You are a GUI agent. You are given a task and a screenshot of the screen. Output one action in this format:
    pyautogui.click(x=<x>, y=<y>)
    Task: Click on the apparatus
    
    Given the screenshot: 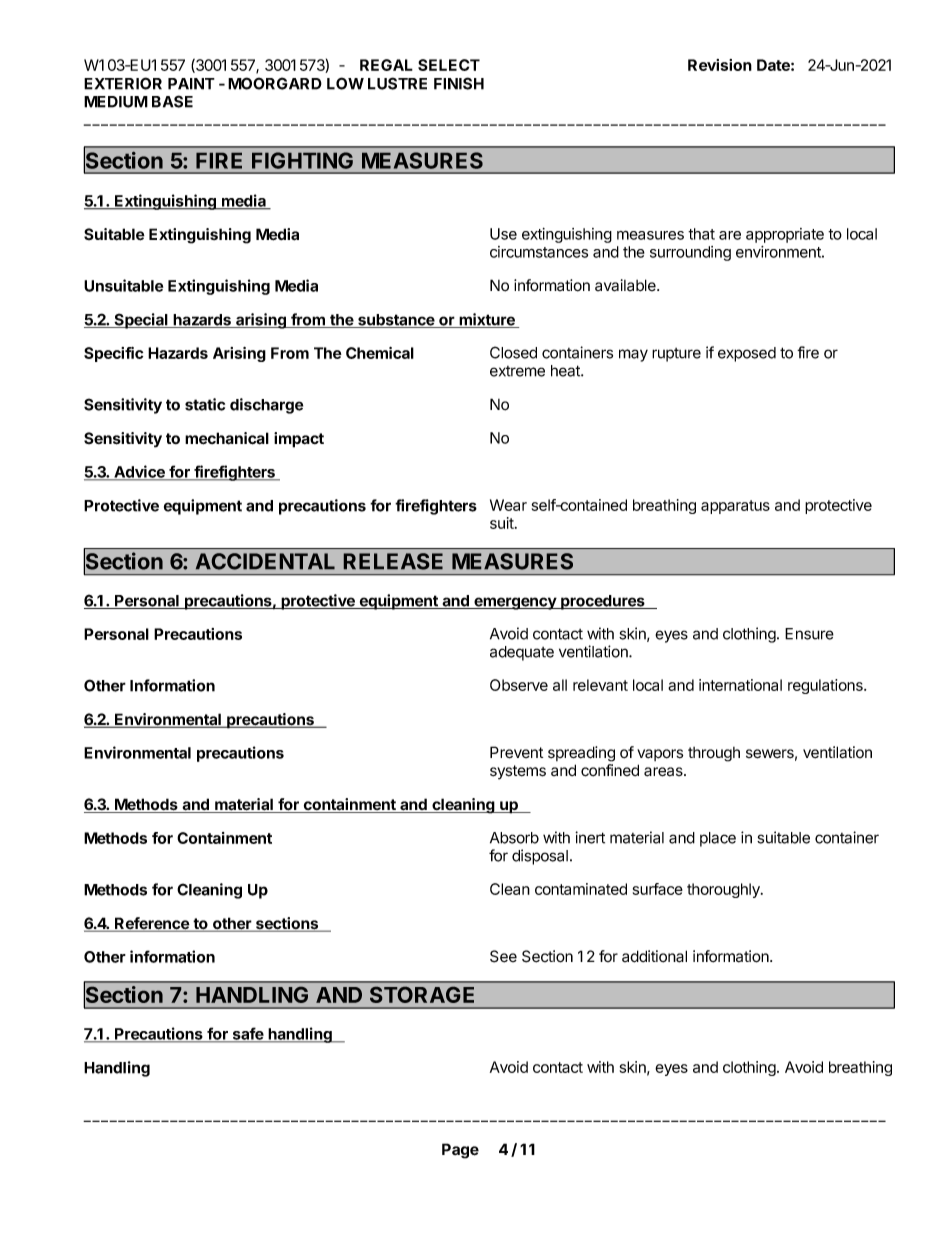 What is the action you would take?
    pyautogui.click(x=735, y=507)
